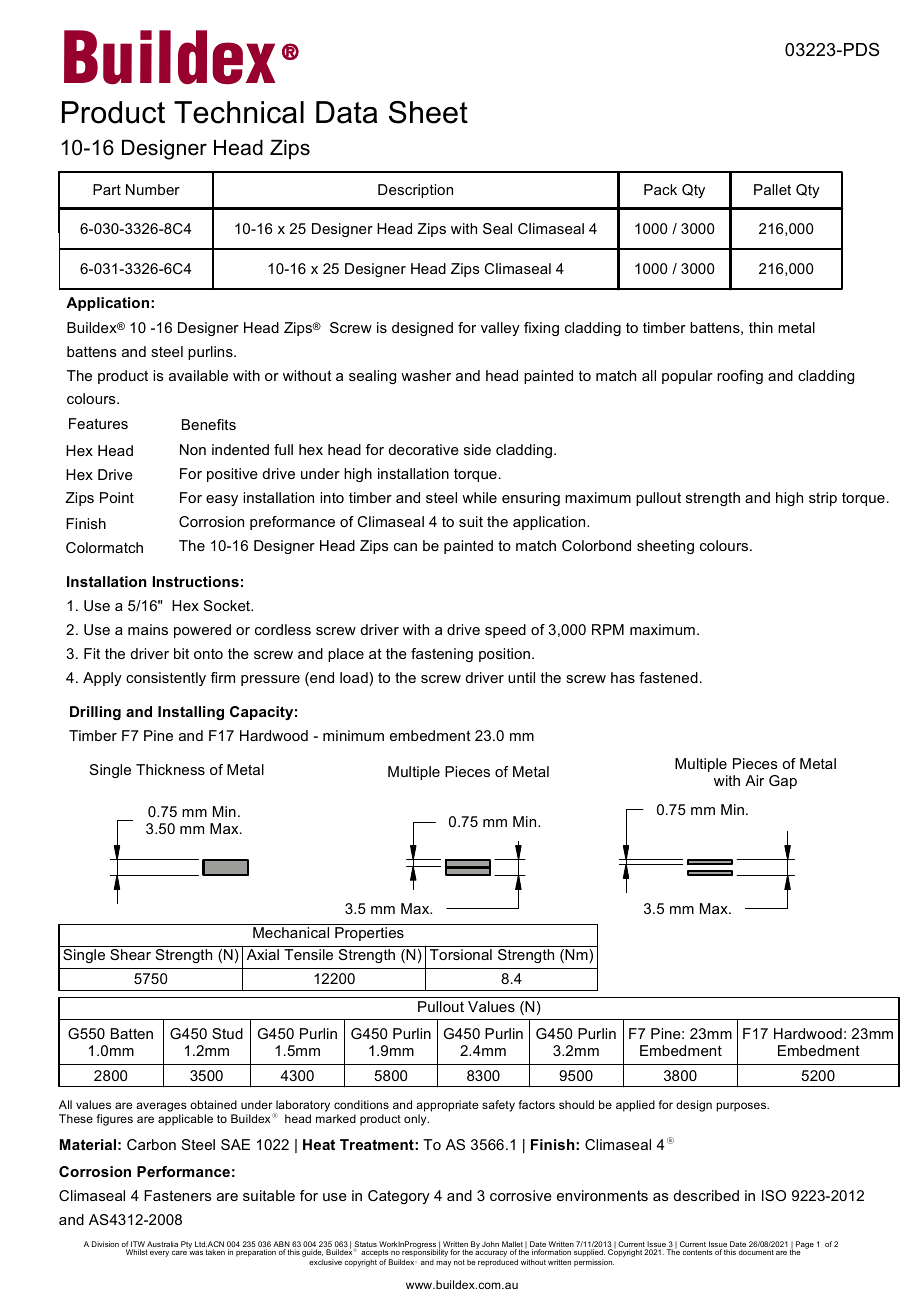 The width and height of the image is (924, 1308). I want to click on Number, so click(153, 189).
